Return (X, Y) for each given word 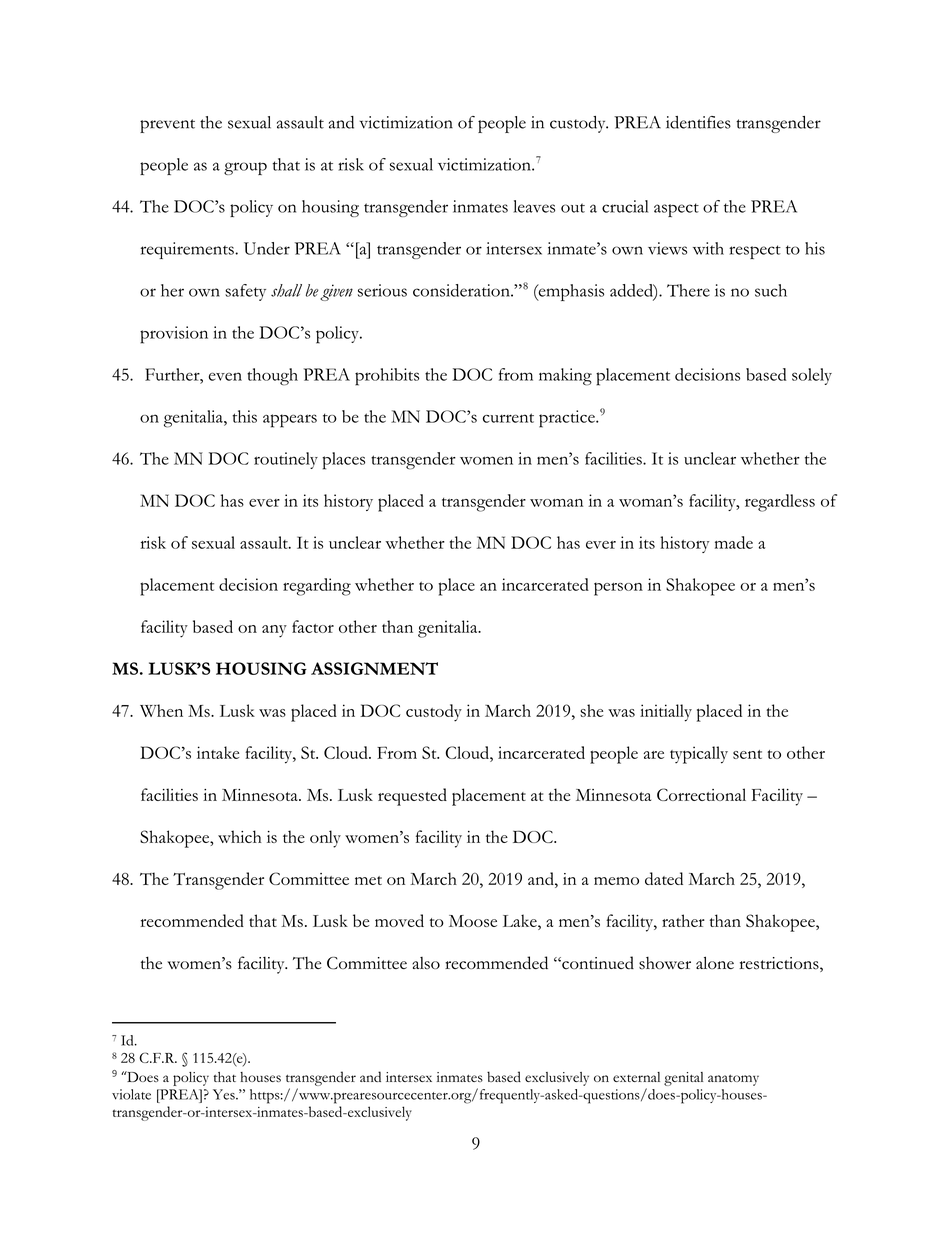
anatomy (733, 1080)
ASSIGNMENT (374, 668)
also (426, 963)
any (274, 631)
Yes (225, 1094)
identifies (698, 122)
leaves (534, 206)
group (245, 168)
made (734, 542)
